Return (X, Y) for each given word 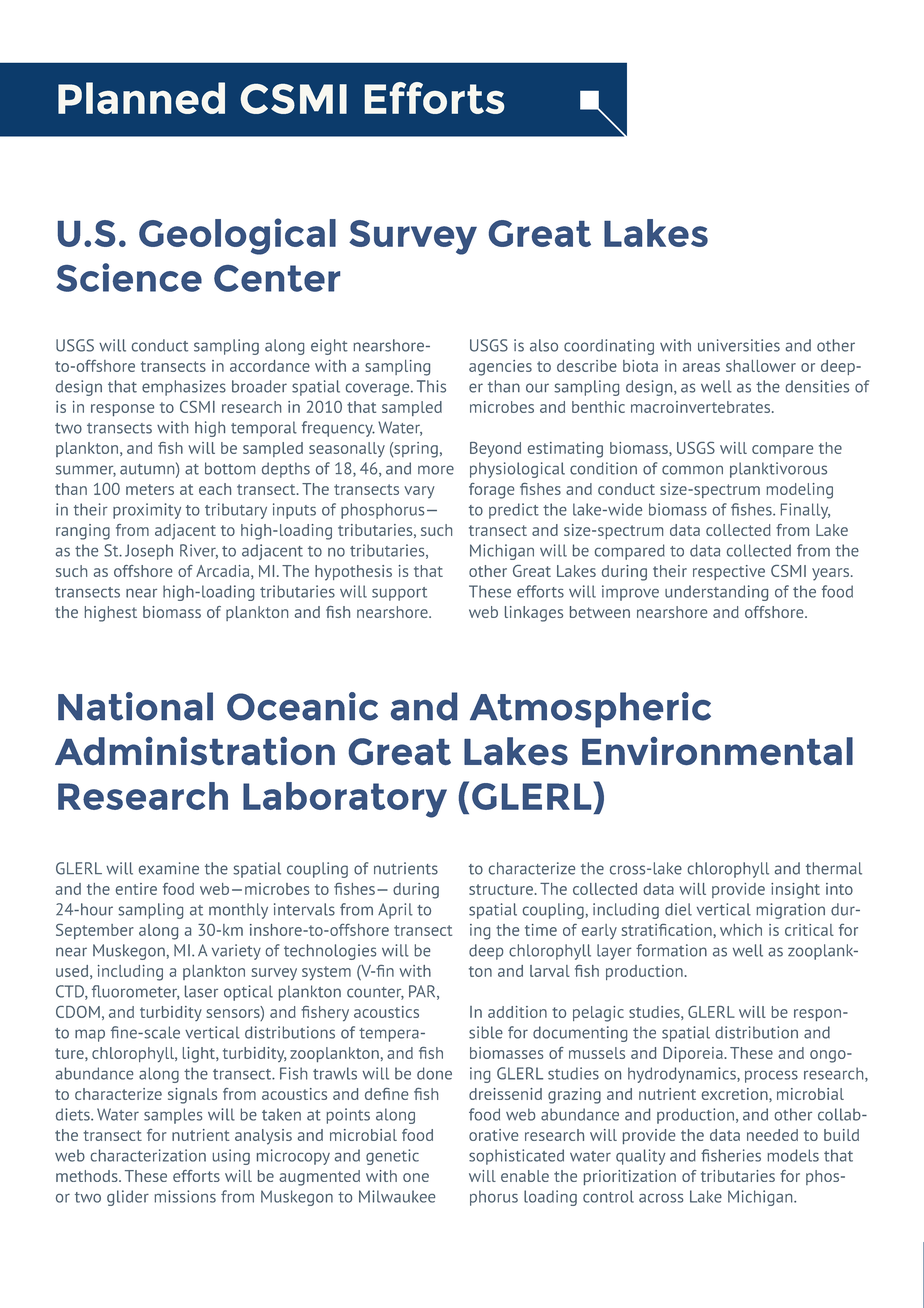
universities (739, 345)
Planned (141, 98)
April (395, 911)
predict (514, 511)
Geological (237, 236)
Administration (195, 751)
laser (201, 991)
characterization (148, 1155)
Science (129, 277)
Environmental (717, 751)
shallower (761, 366)
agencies (500, 368)
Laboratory (345, 800)
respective (729, 572)
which (741, 930)
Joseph (149, 552)
